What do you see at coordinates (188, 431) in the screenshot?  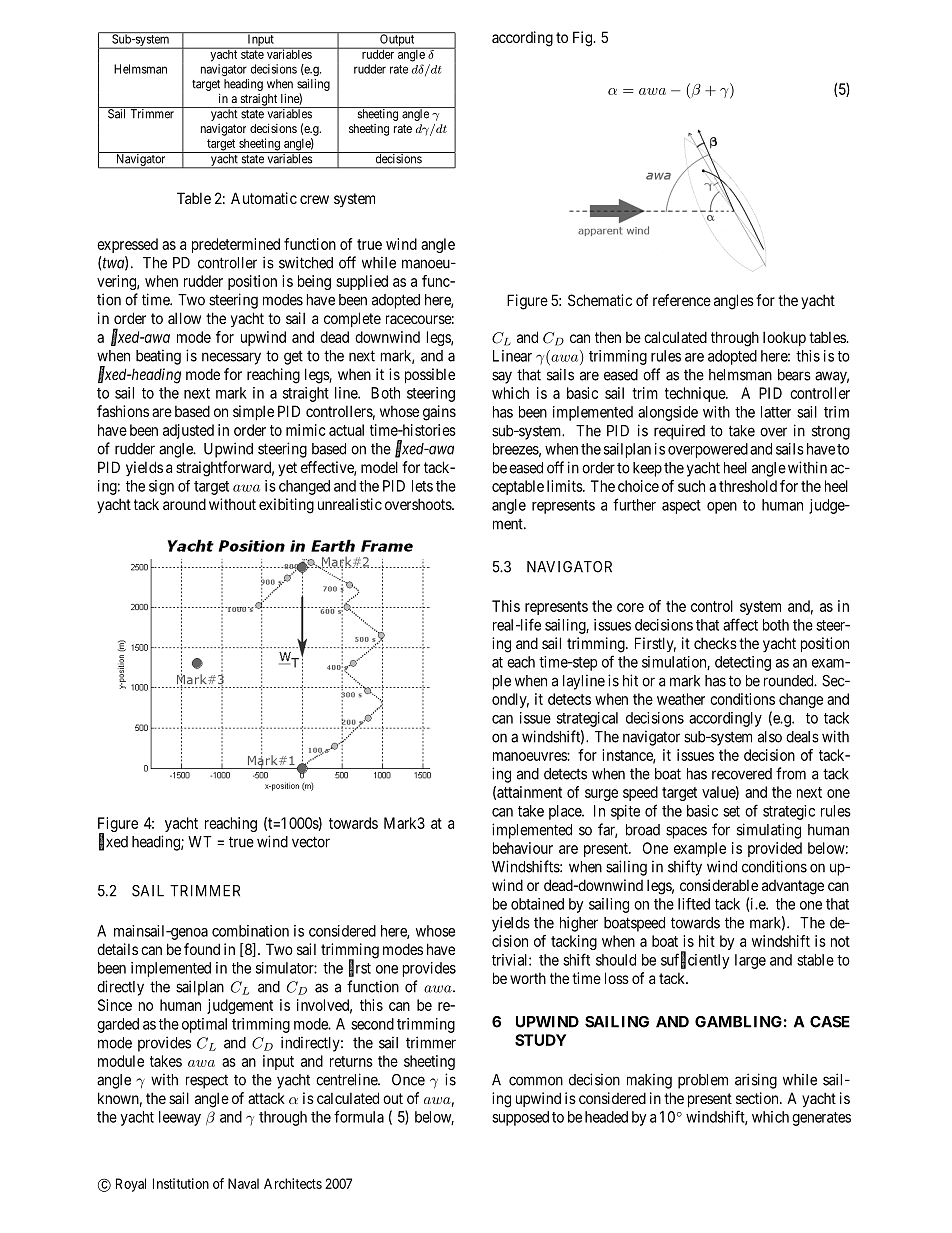 I see `adjusted` at bounding box center [188, 431].
